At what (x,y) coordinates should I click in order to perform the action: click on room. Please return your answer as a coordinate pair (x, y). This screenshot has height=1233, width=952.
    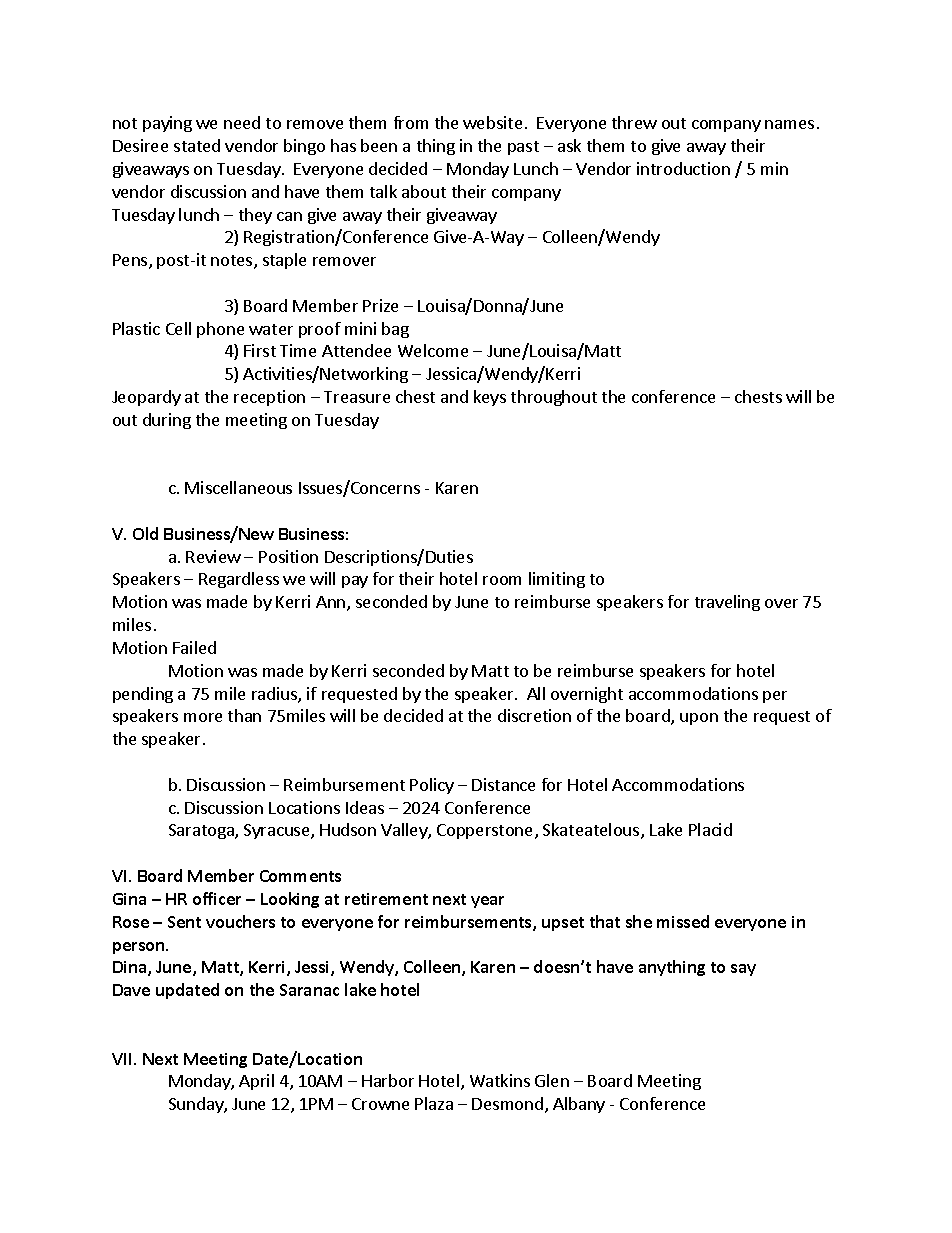
    Looking at the image, I should click on (502, 580).
